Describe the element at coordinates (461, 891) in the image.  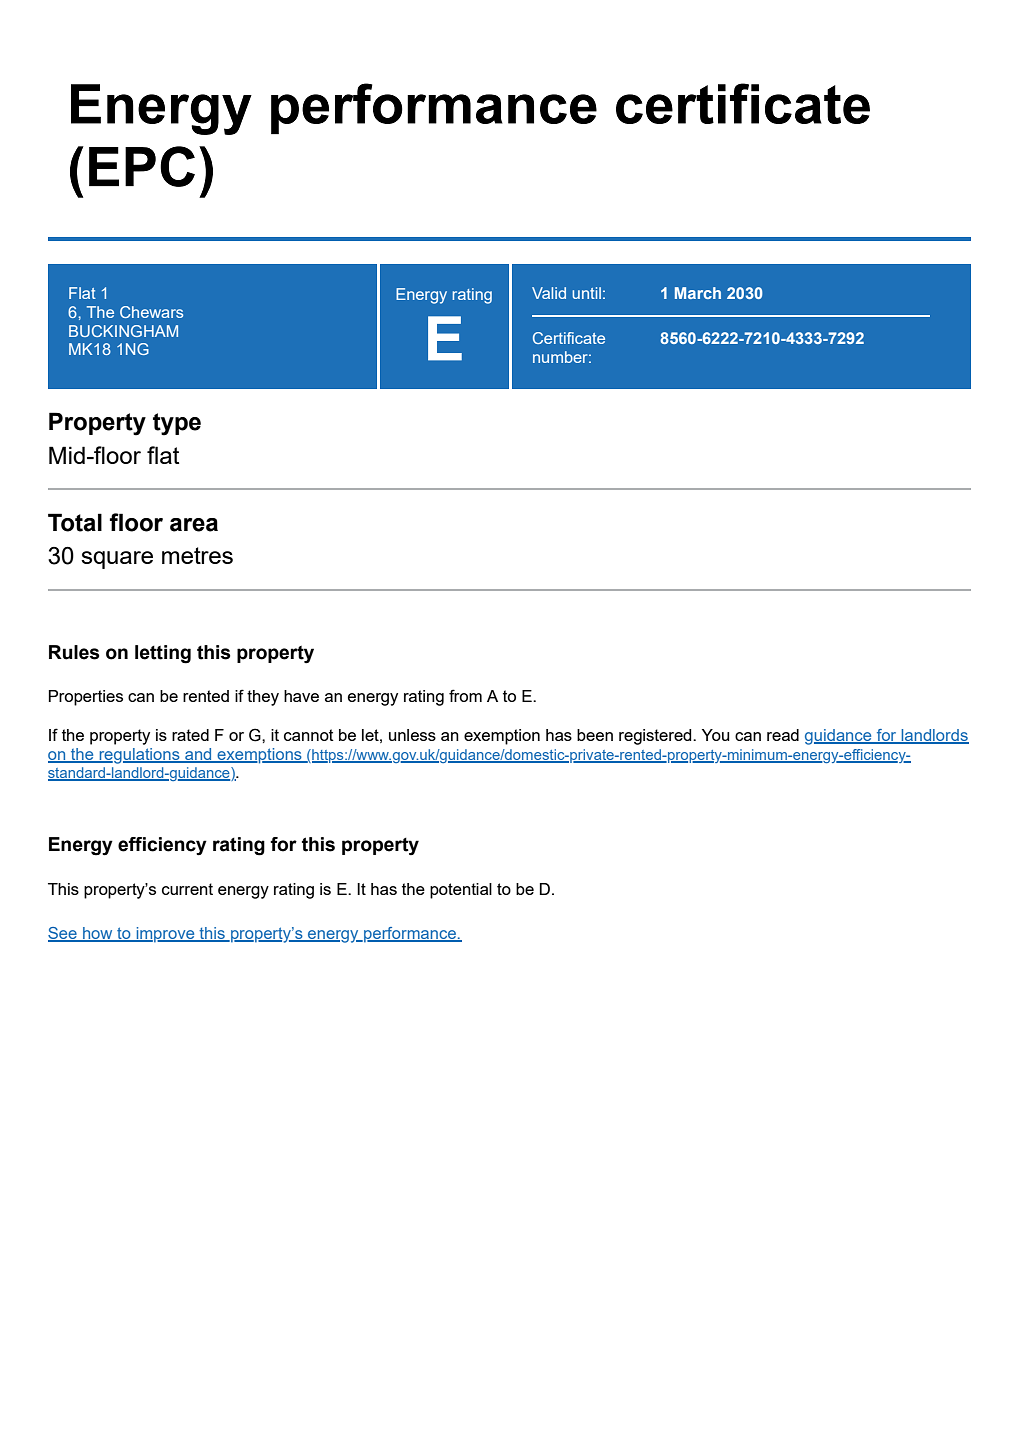
I see `potential` at that location.
